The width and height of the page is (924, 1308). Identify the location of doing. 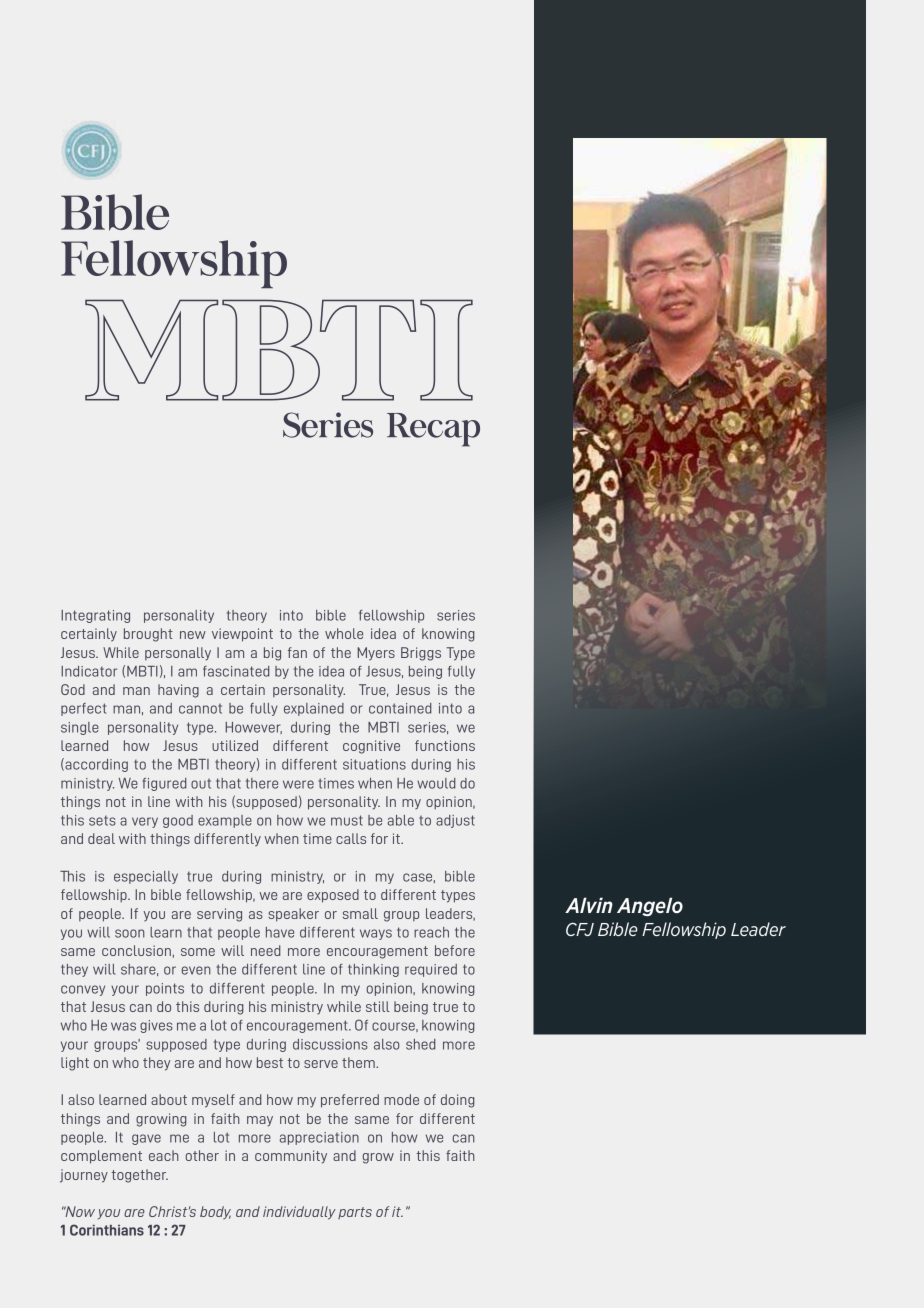
(458, 1101).
